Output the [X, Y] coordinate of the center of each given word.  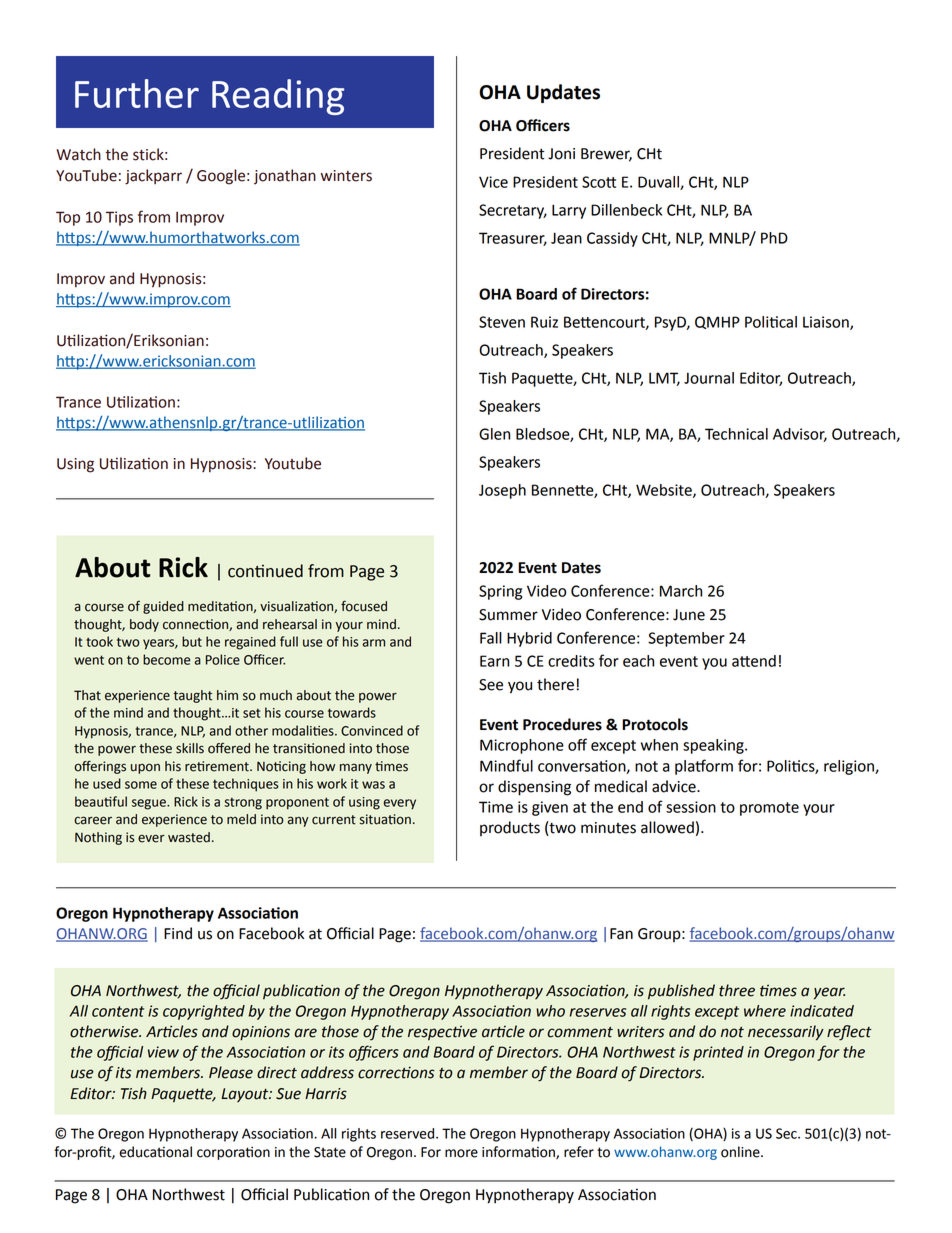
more [461, 1153]
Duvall [659, 183]
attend [754, 661]
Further [137, 93]
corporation [233, 1153]
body [144, 625]
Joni [561, 154]
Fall [491, 638]
